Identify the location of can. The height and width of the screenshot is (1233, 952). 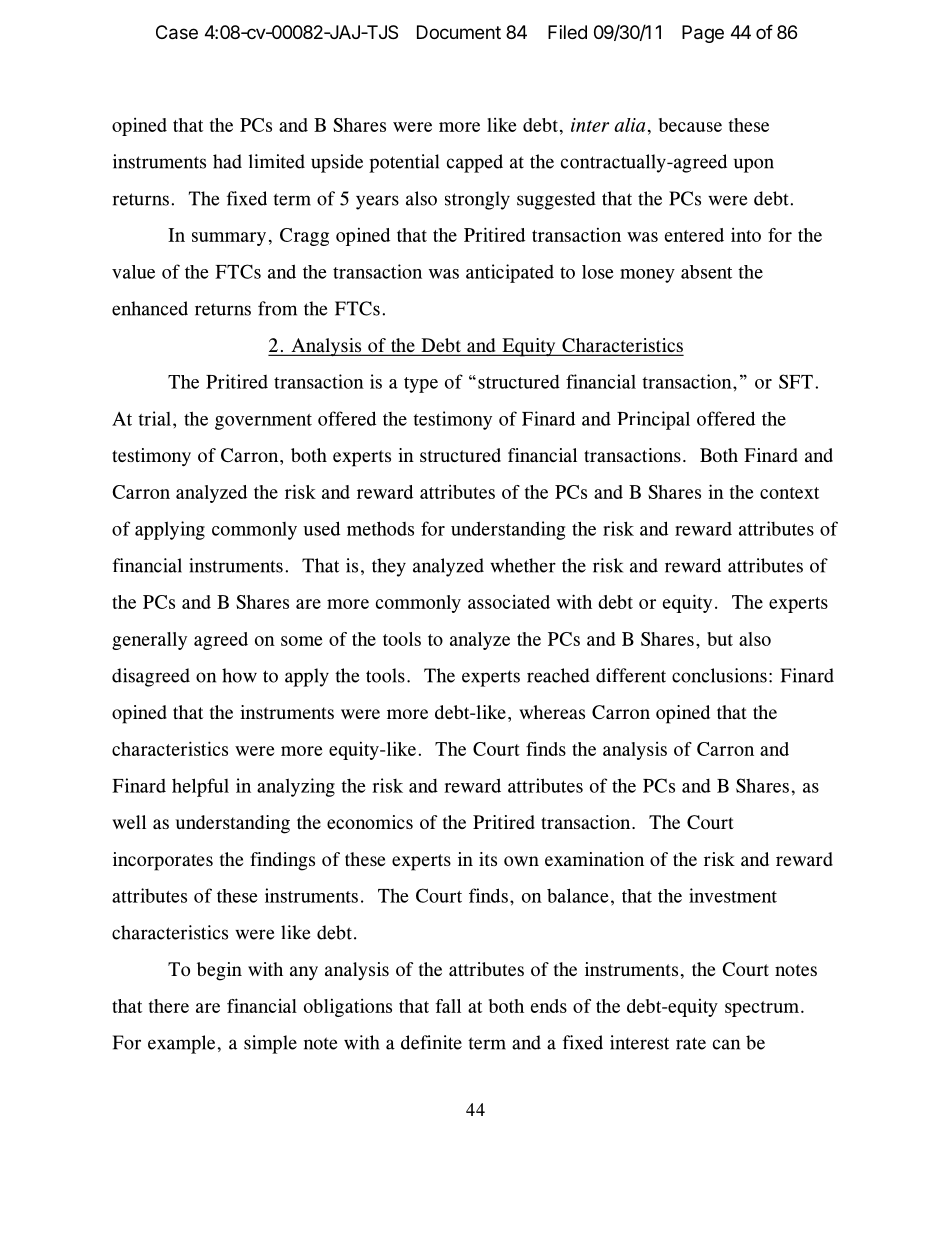
(726, 1044).
